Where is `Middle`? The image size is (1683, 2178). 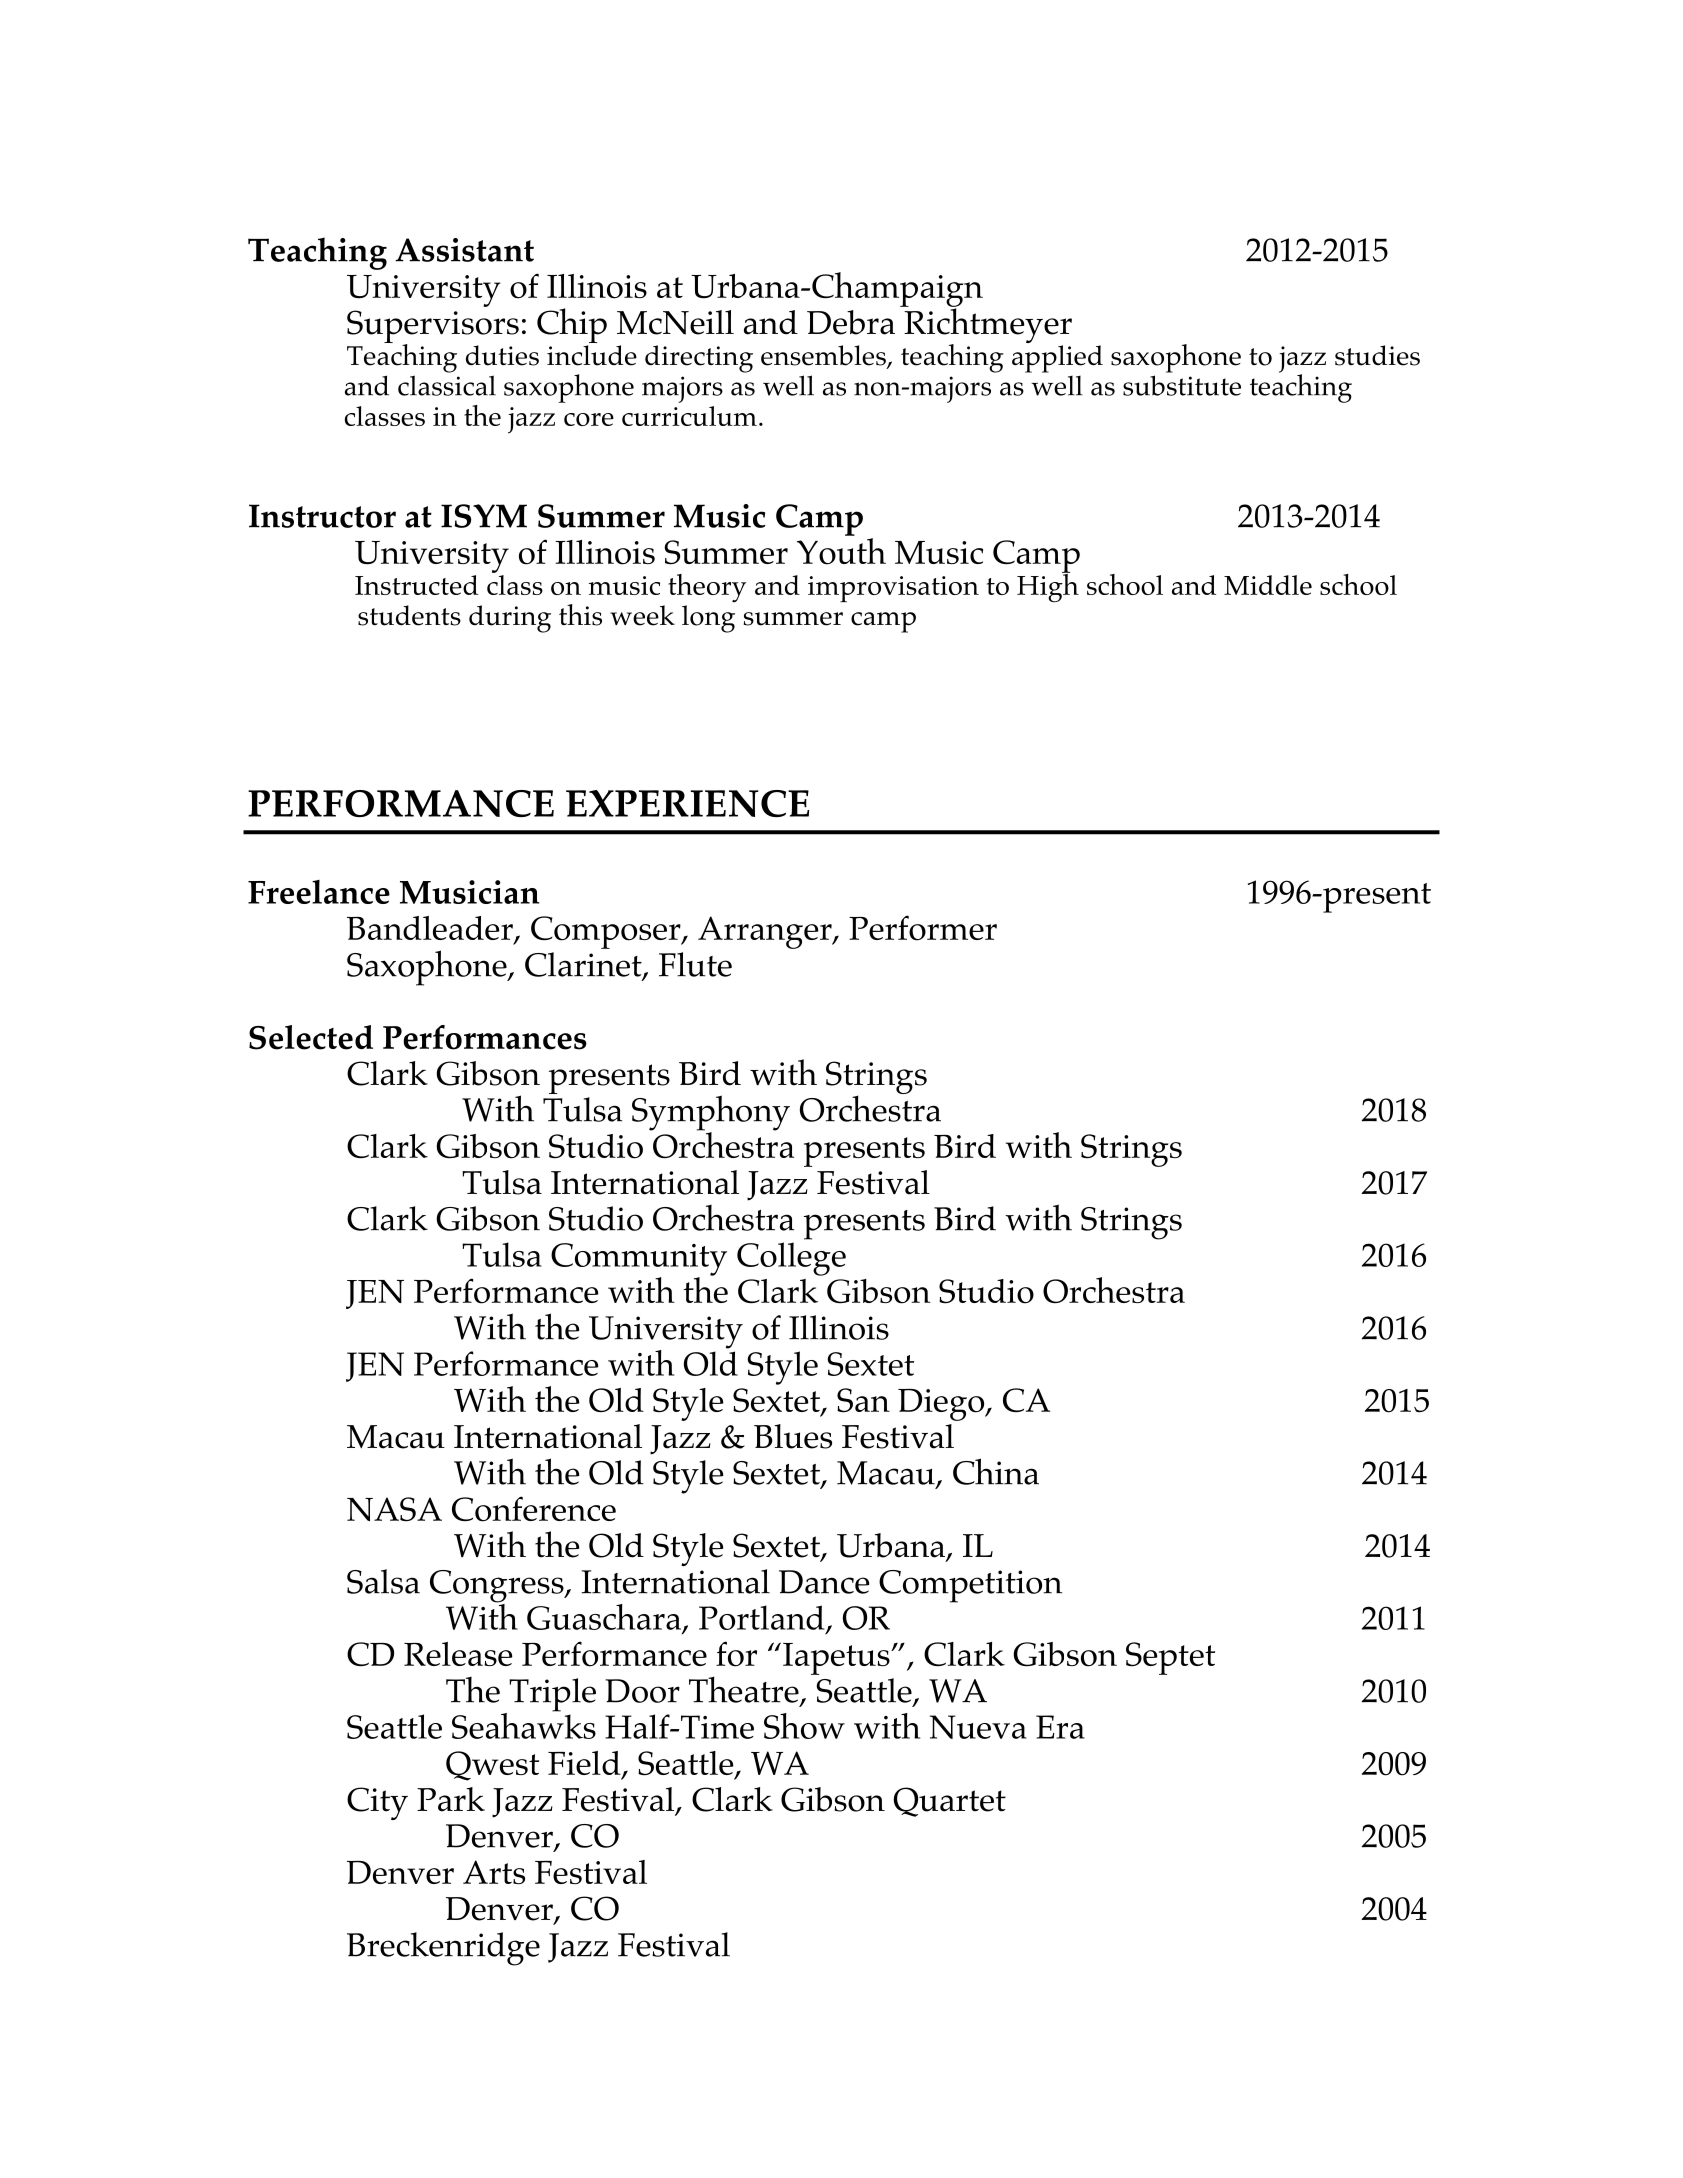
Middle is located at coordinates (1268, 585).
